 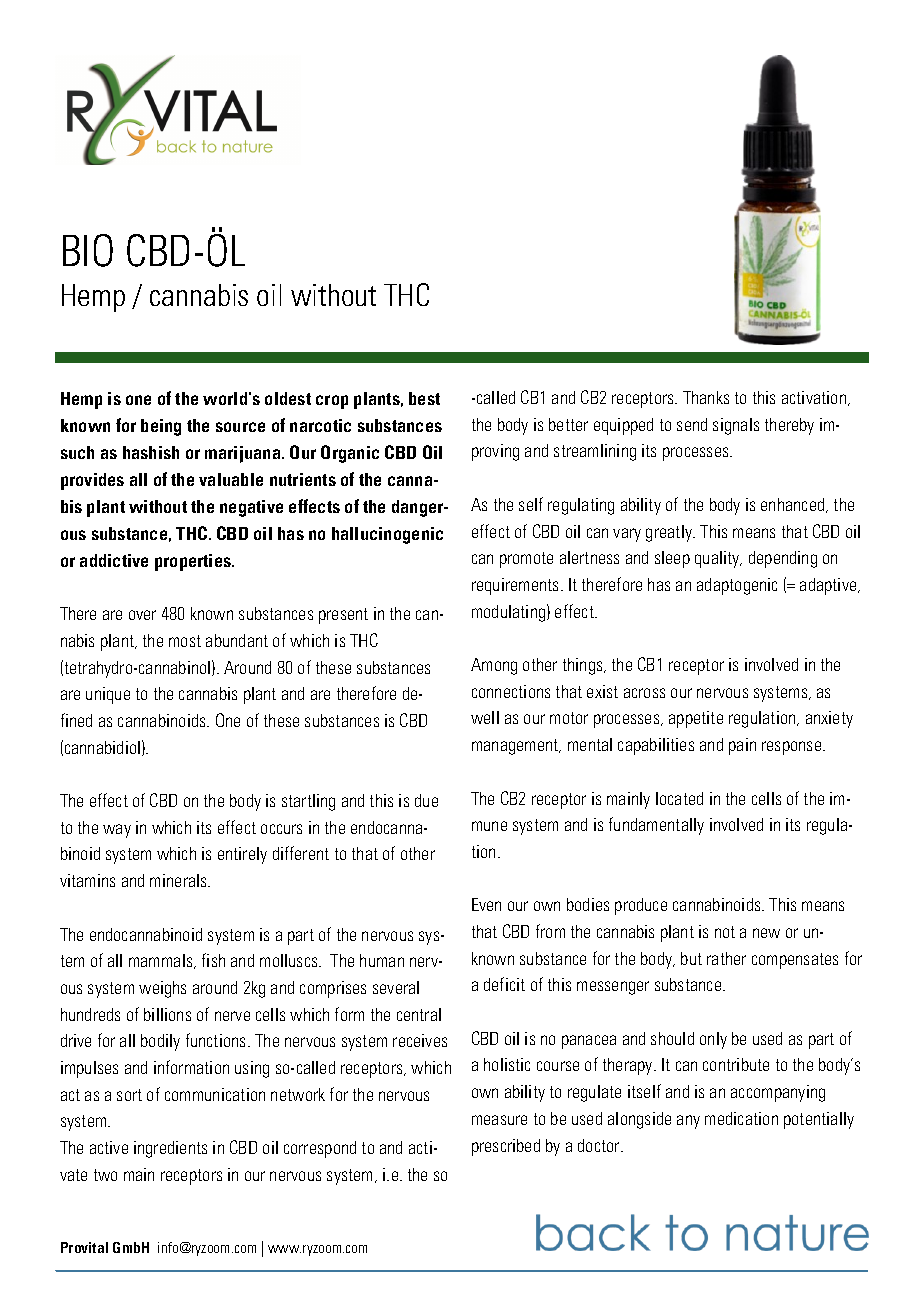 I want to click on well, so click(x=485, y=717).
